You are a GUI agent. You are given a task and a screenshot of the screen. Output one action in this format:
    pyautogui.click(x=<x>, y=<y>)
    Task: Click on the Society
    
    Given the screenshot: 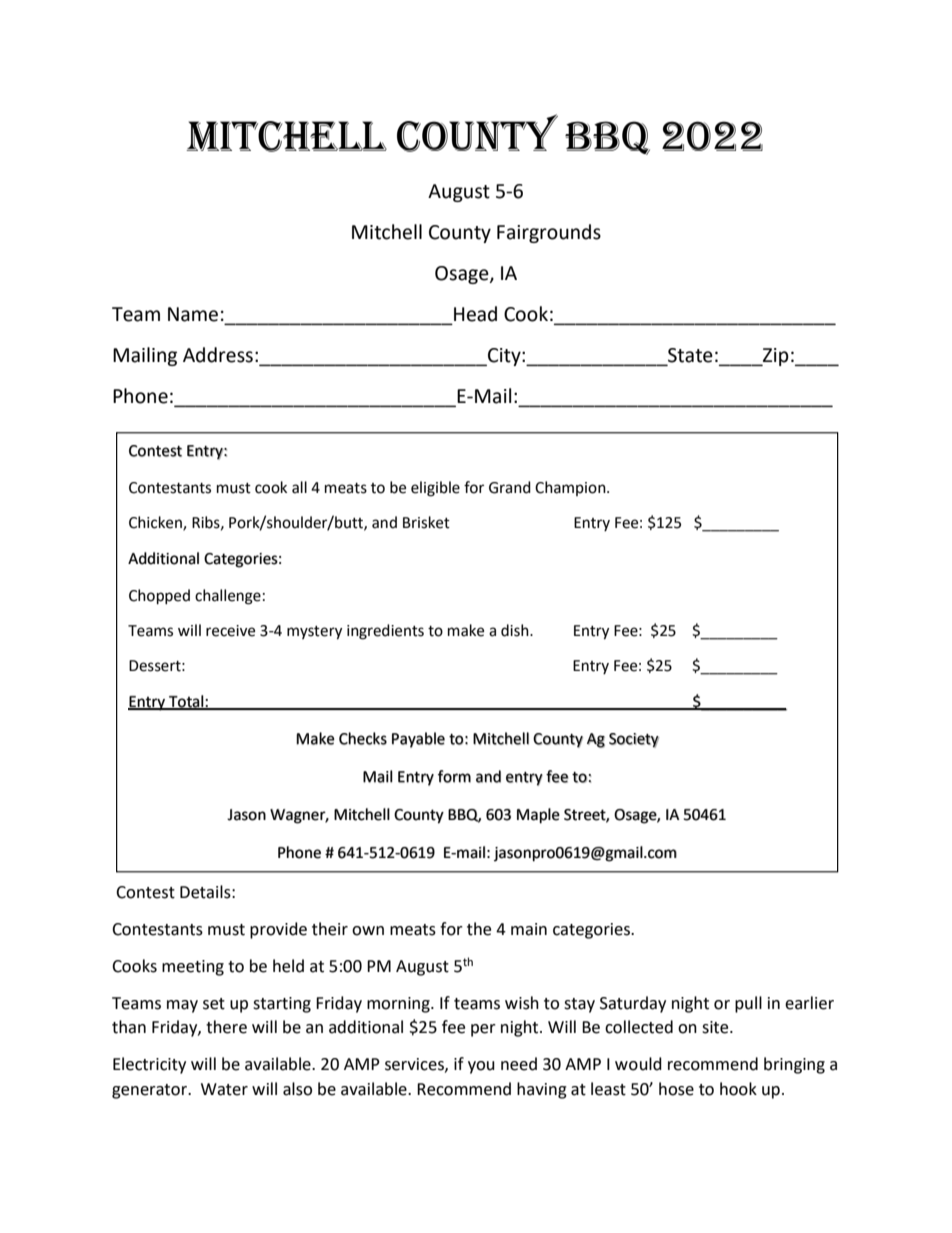 What is the action you would take?
    pyautogui.click(x=634, y=740)
